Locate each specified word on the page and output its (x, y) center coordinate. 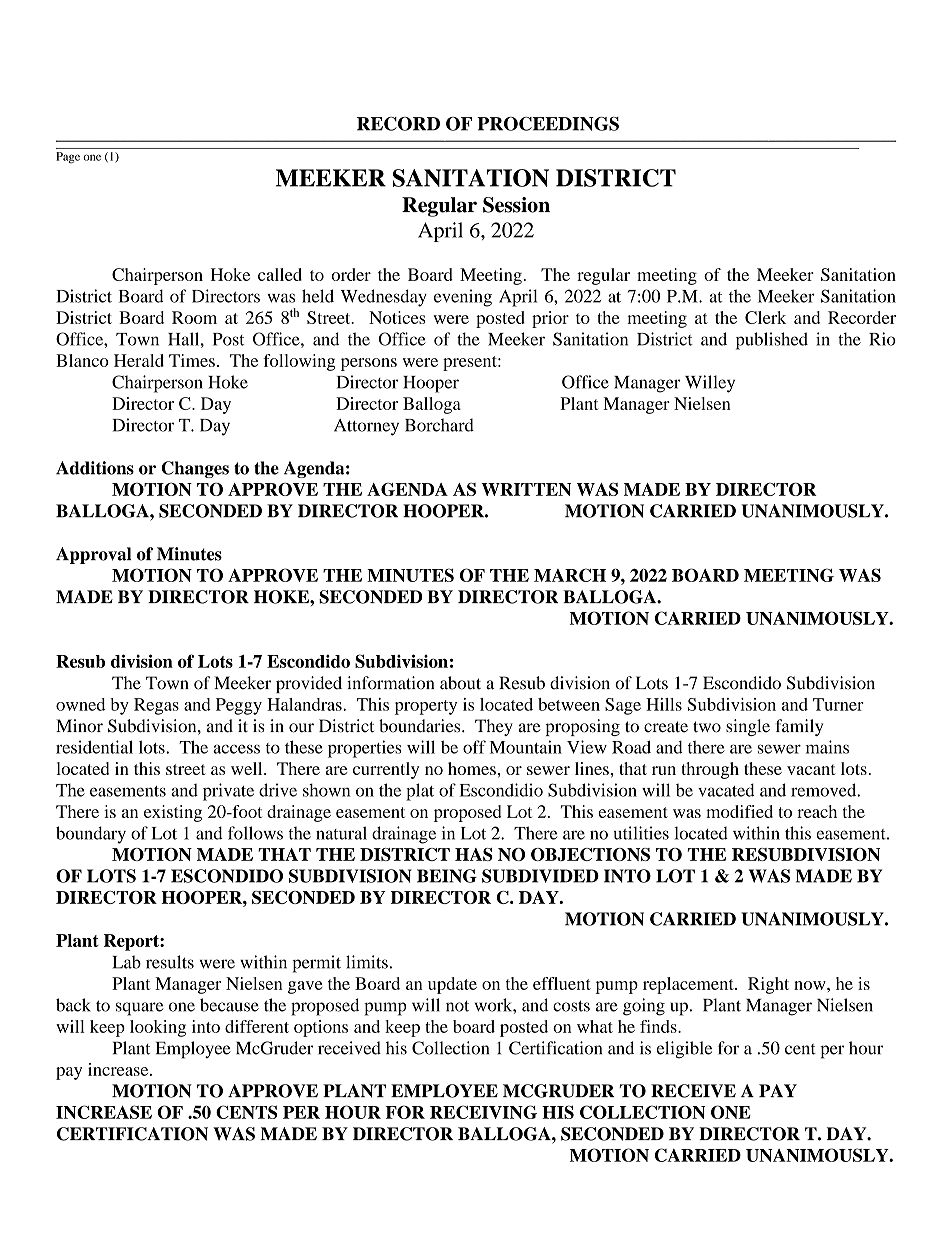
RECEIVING (483, 1112)
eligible (684, 1050)
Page (68, 158)
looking (158, 1028)
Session (516, 205)
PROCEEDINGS (548, 124)
